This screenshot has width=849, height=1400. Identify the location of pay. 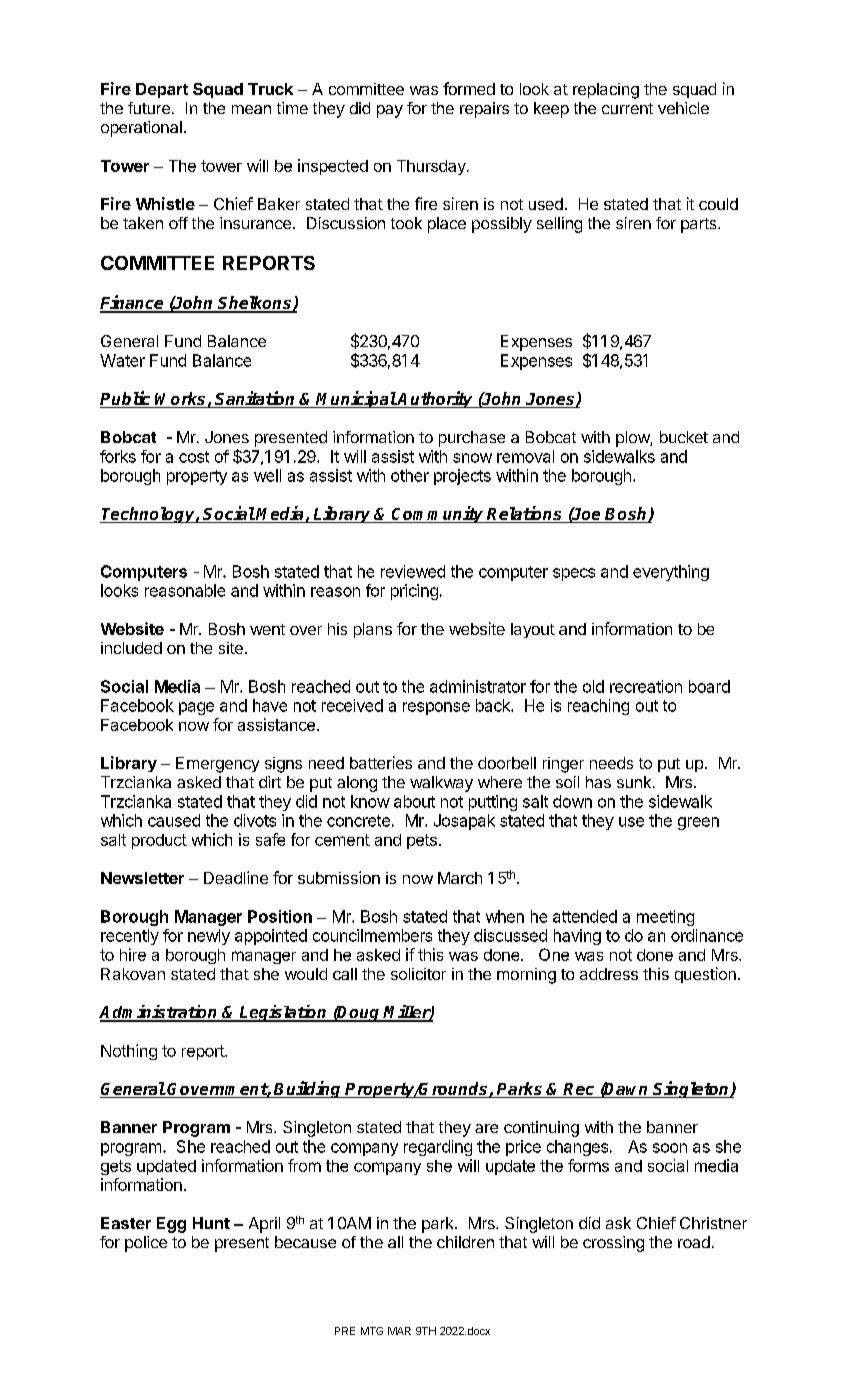
(390, 111).
